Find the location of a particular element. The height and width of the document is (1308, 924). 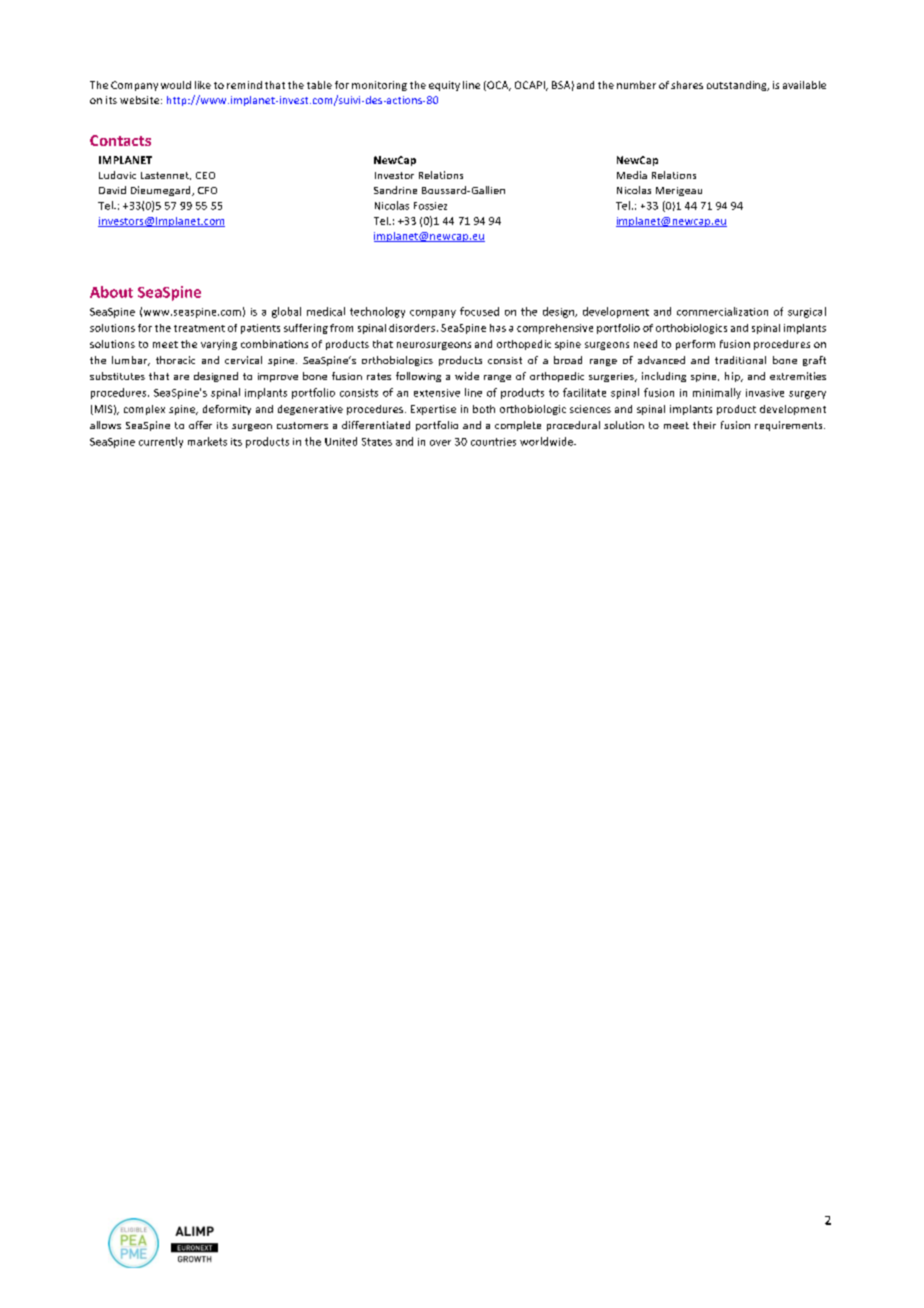

Media is located at coordinates (632, 175).
